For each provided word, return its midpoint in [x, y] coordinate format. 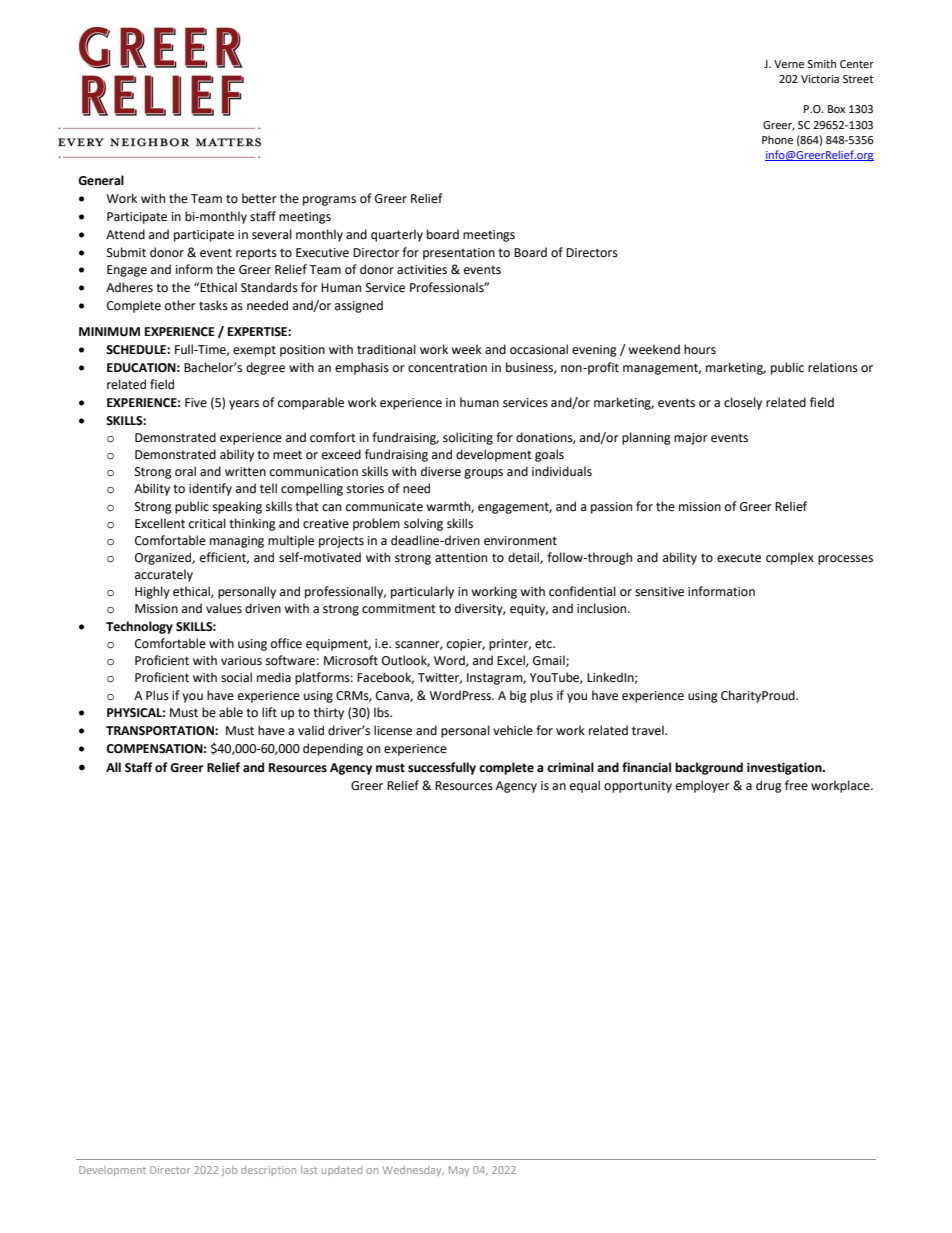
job [229, 1171]
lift [269, 712]
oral [185, 471]
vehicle [513, 730]
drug [769, 786]
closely [743, 403]
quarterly [397, 235]
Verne [789, 64]
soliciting [468, 438]
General [101, 180]
